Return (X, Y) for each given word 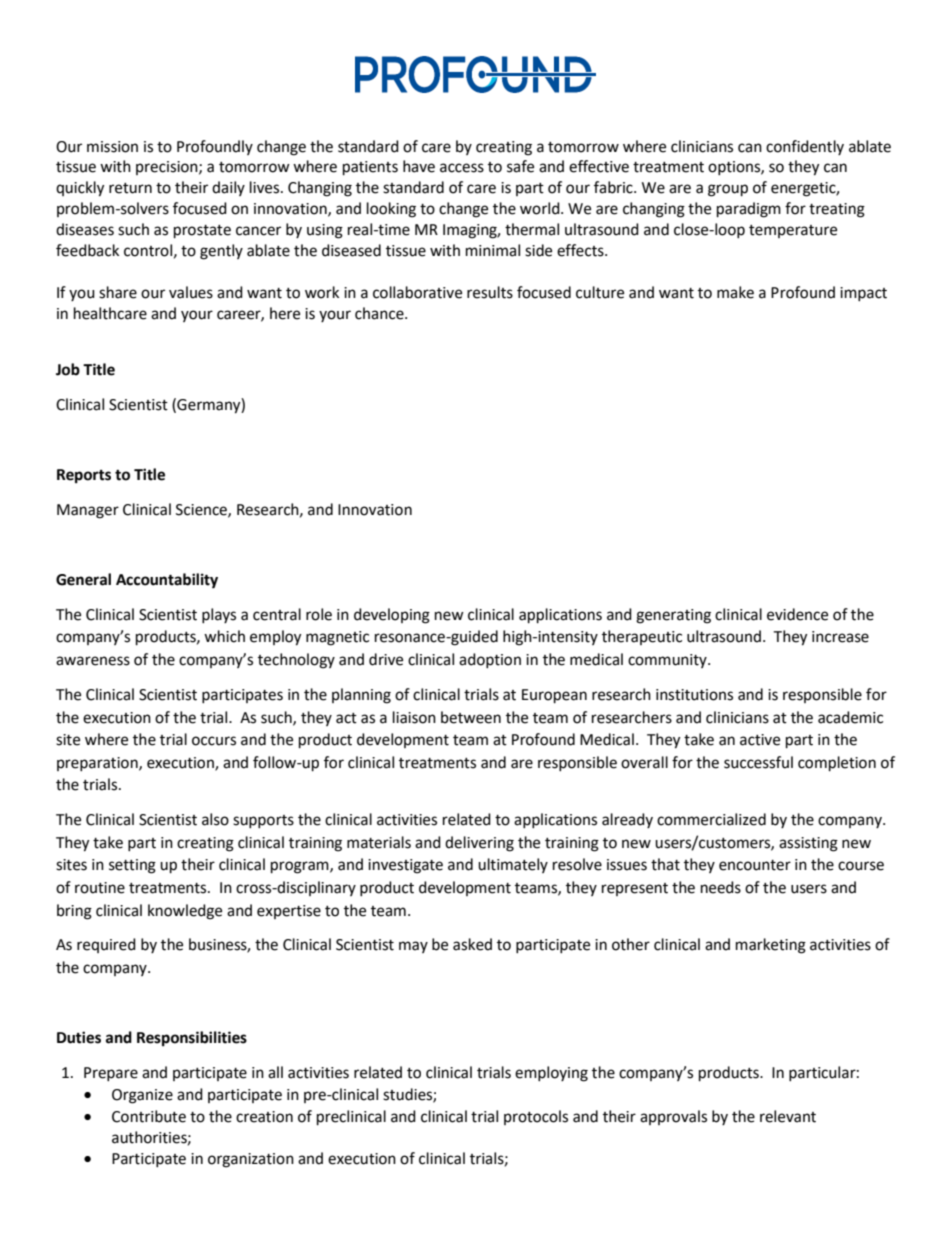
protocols (536, 1117)
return (130, 188)
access (462, 168)
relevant (788, 1116)
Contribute (149, 1116)
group (728, 190)
